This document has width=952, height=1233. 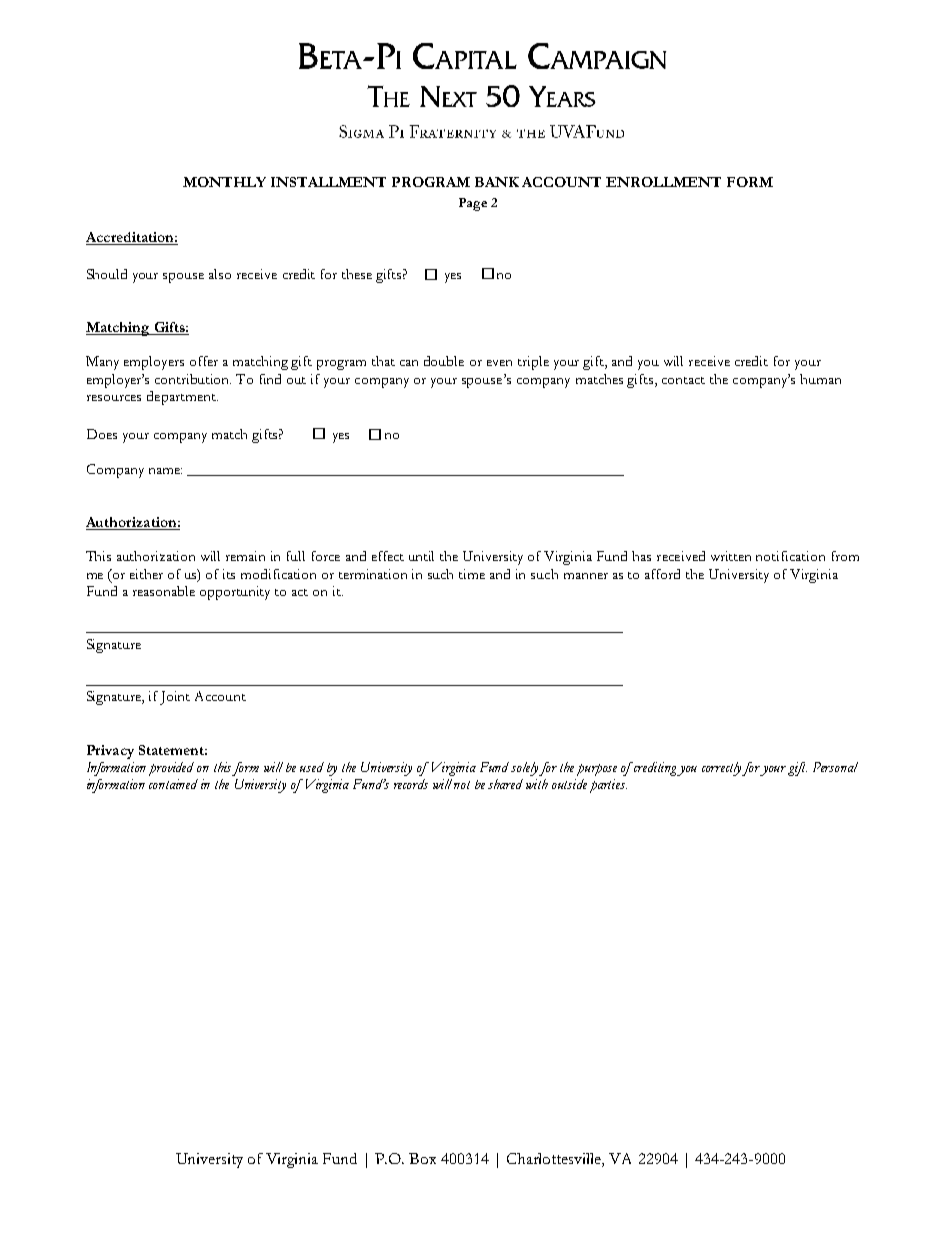 What do you see at coordinates (422, 1158) in the document?
I see `Box` at bounding box center [422, 1158].
